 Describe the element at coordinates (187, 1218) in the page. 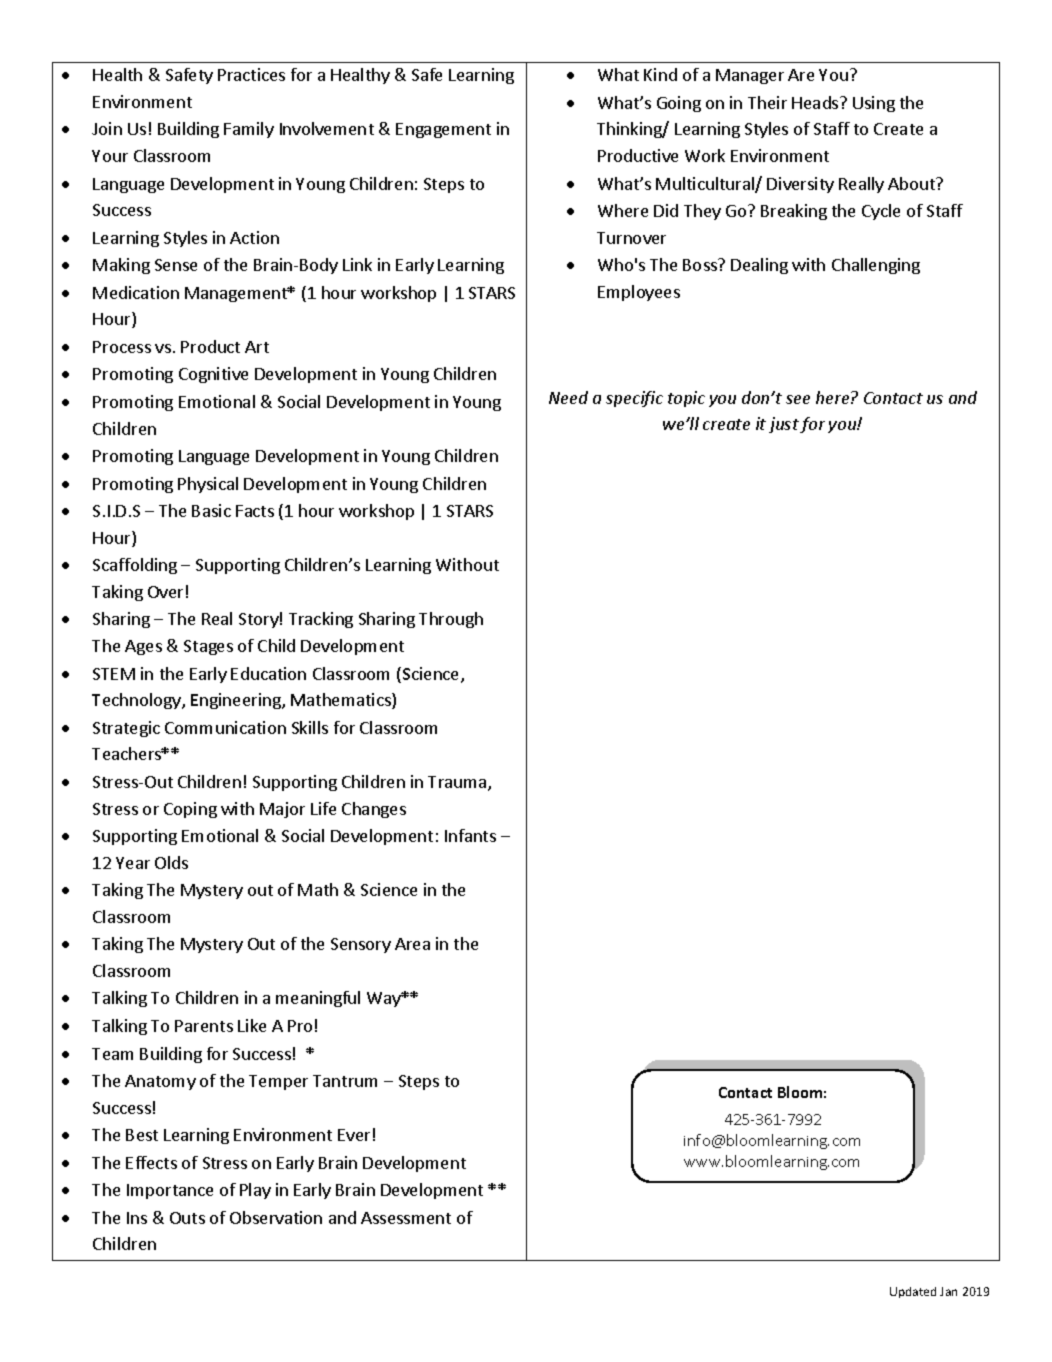

I see `Outs` at that location.
